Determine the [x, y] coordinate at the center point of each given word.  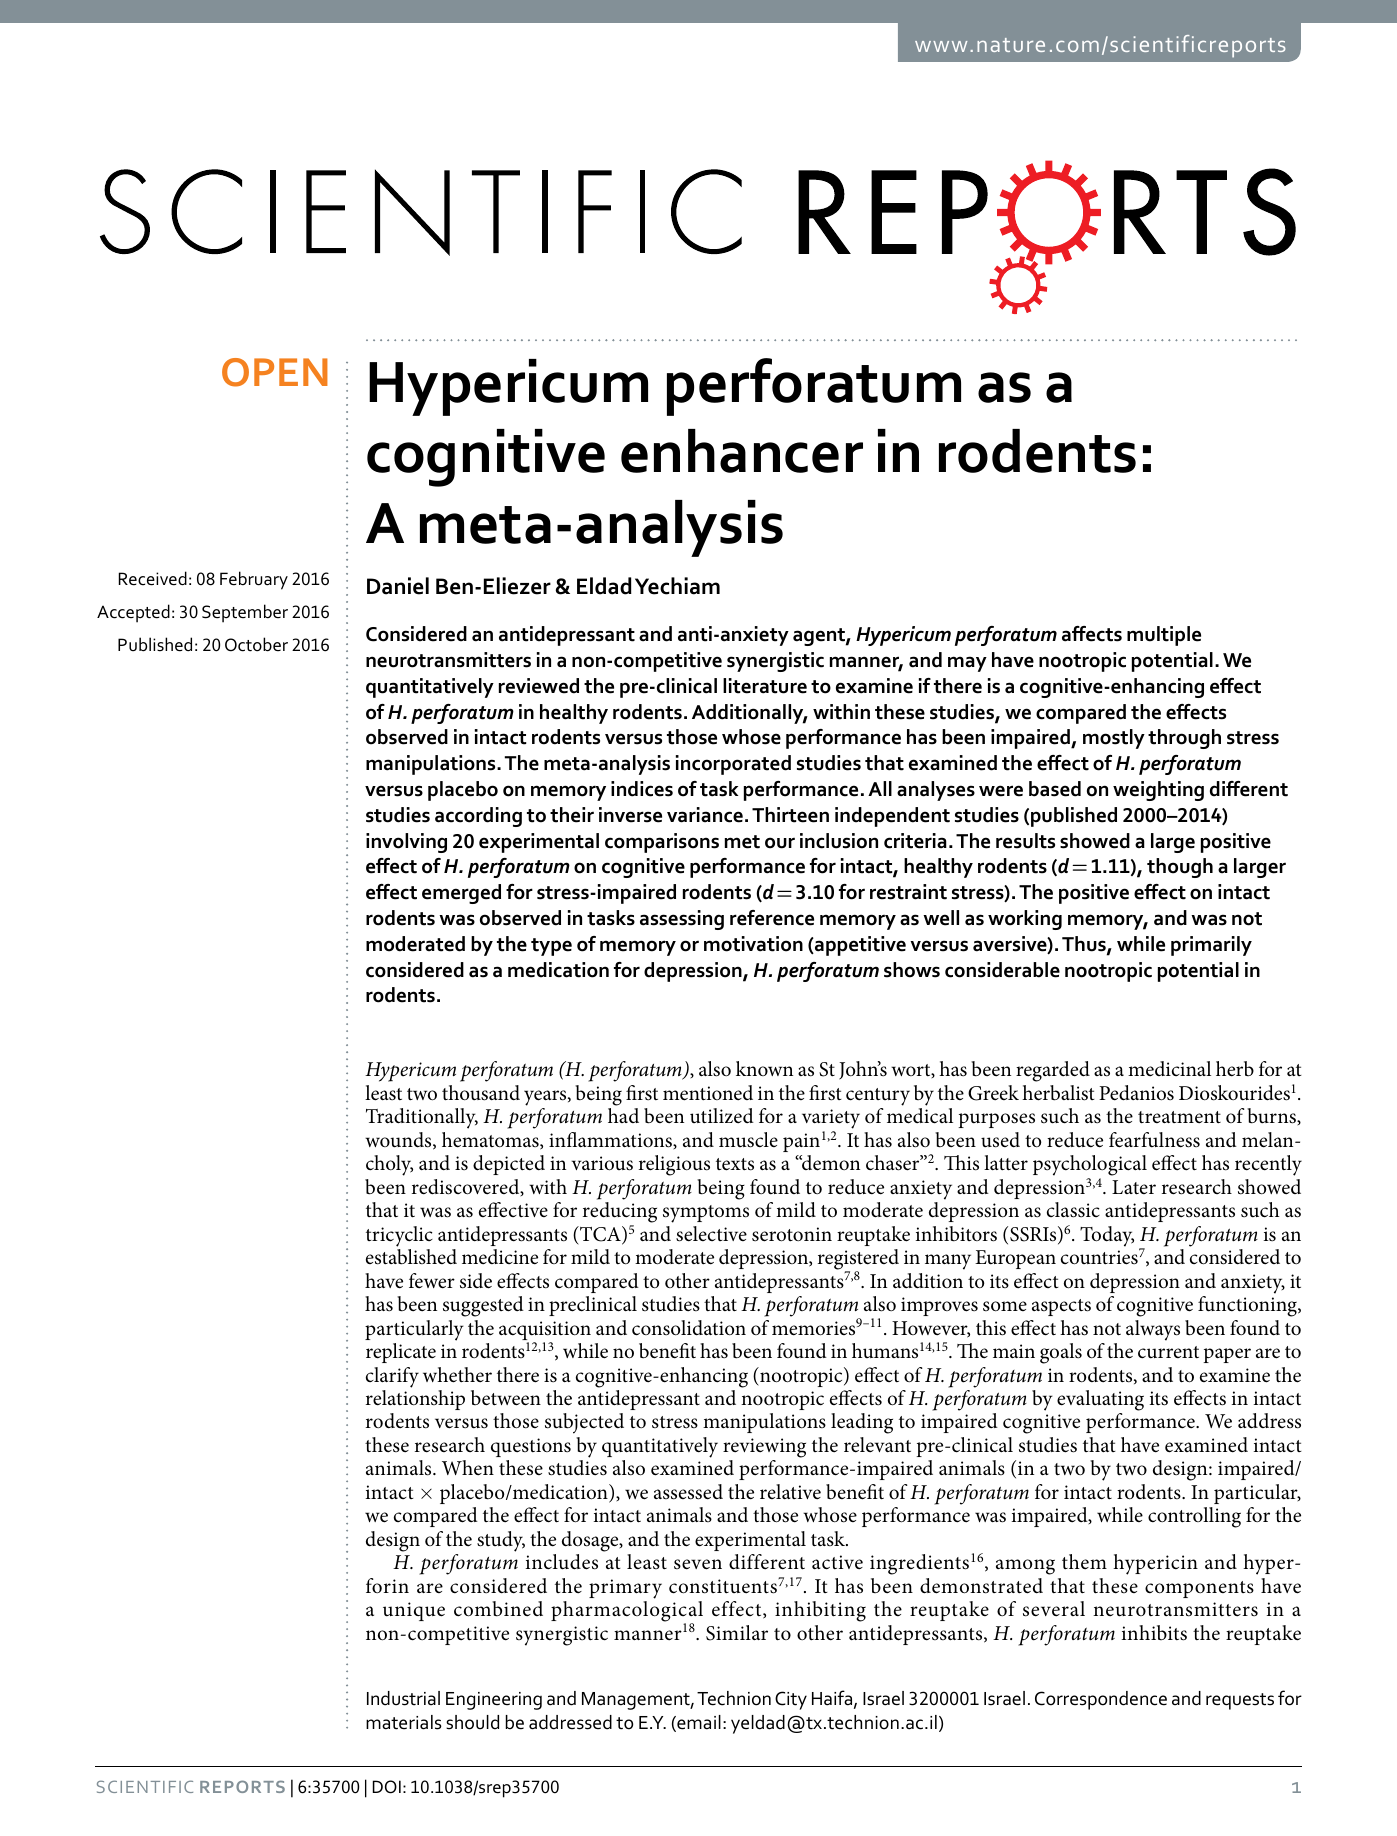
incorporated [733, 765]
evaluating [1100, 1400]
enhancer [742, 451]
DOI [387, 1787]
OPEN [275, 372]
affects [1092, 634]
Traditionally [422, 1118]
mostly [1114, 739]
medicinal [1169, 1069]
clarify [392, 1377]
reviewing [764, 1448]
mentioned [708, 1093]
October [256, 644]
